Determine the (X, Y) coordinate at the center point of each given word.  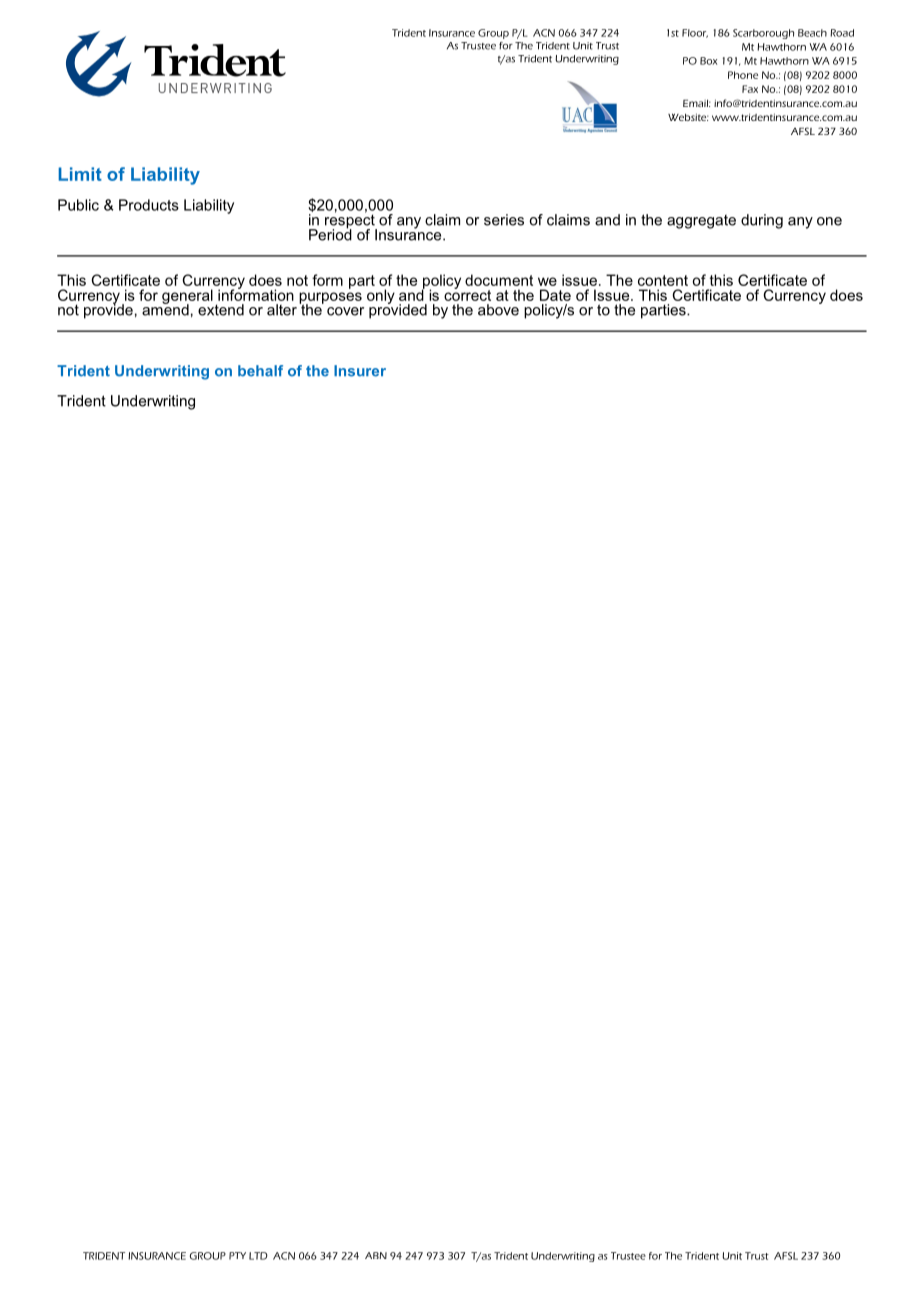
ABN (376, 1255)
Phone (743, 75)
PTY (237, 1256)
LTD (258, 1256)
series (504, 220)
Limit (80, 174)
